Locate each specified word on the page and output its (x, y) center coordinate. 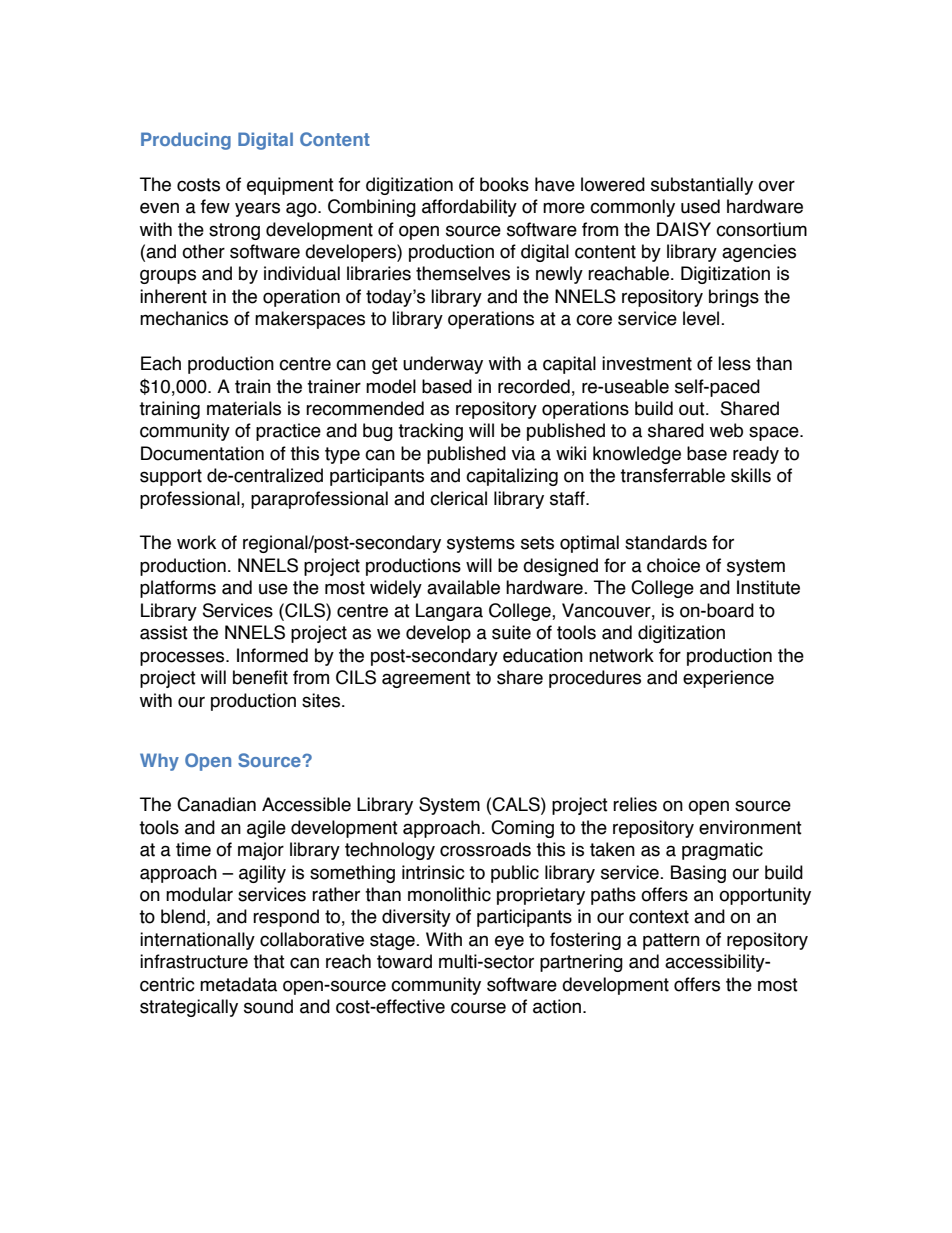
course (478, 1008)
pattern (671, 941)
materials (244, 408)
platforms (178, 589)
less (734, 363)
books (504, 184)
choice (673, 565)
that (269, 961)
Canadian (216, 804)
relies (635, 804)
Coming (522, 829)
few (215, 206)
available (463, 587)
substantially (702, 186)
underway (443, 365)
